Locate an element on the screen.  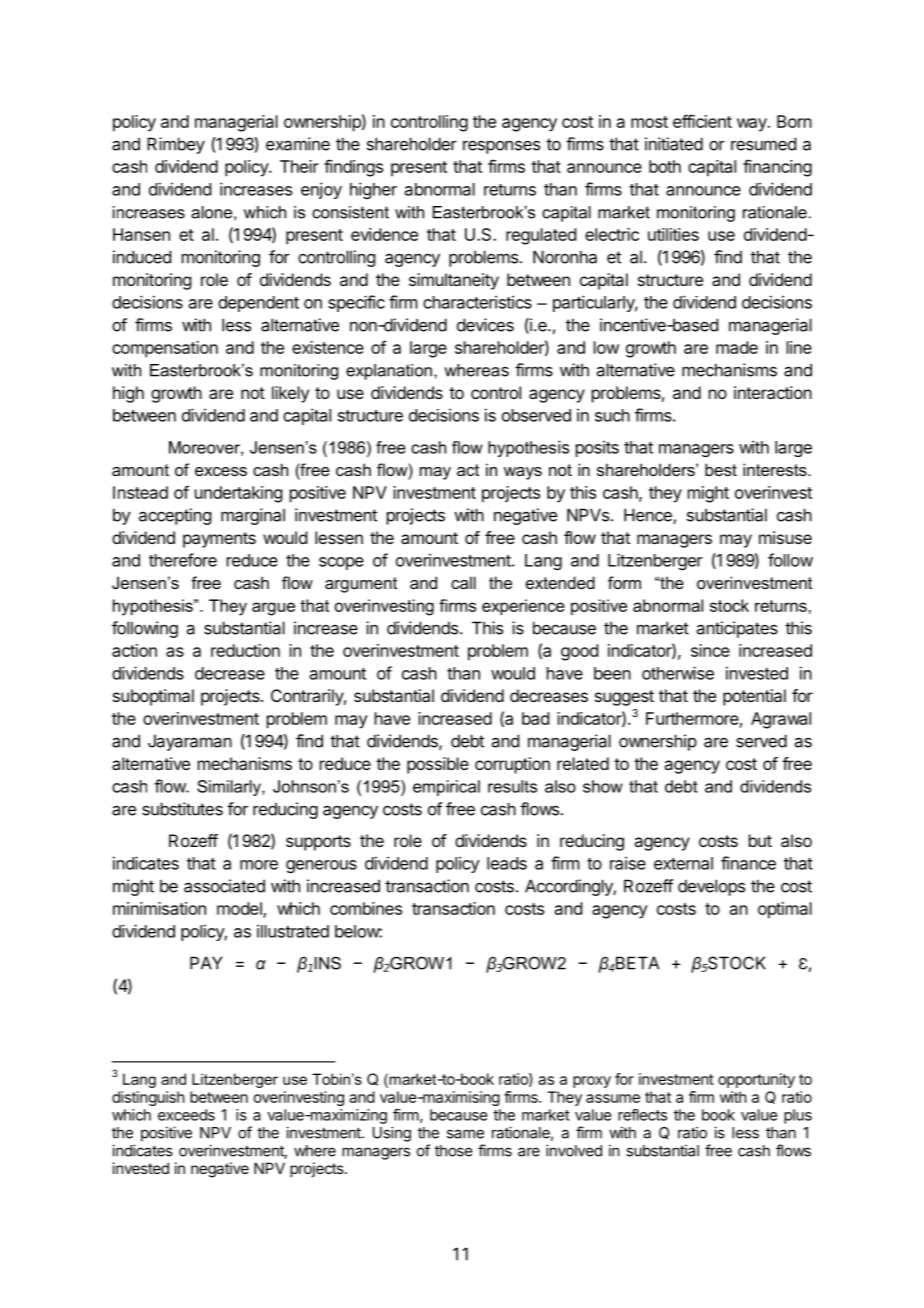
same is located at coordinates (465, 1134).
